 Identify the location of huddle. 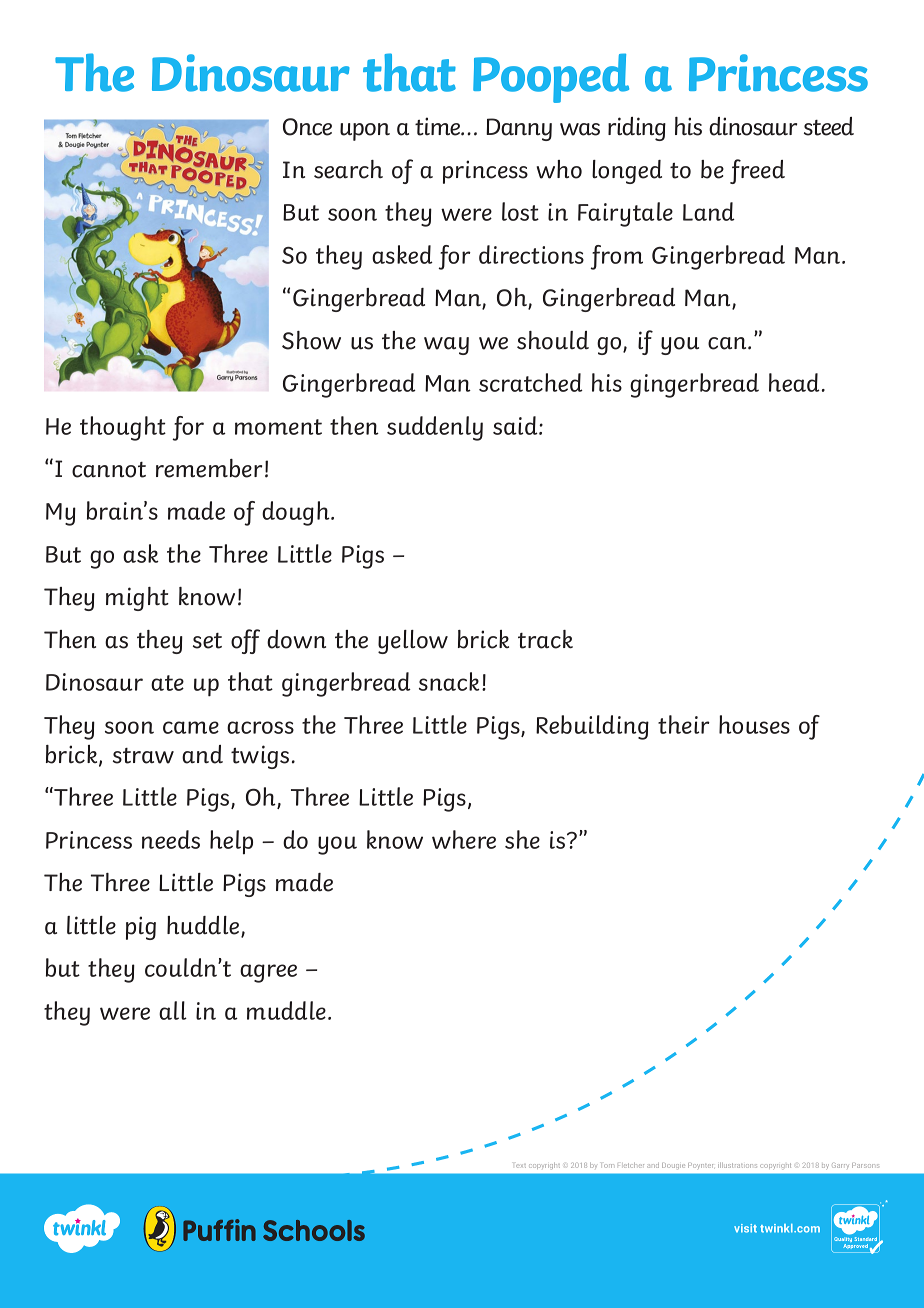
(204, 926).
